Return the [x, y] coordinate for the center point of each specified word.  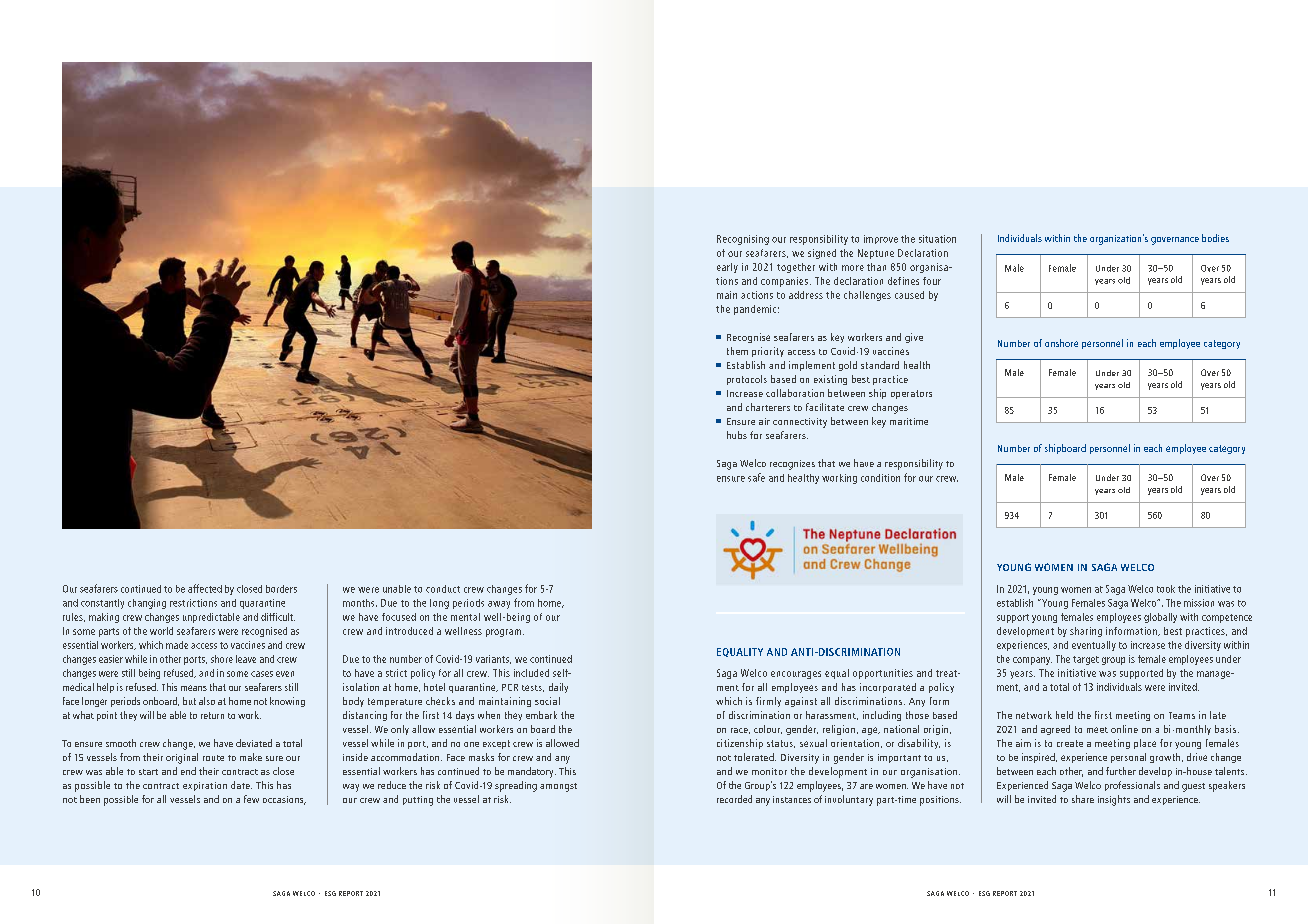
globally [1160, 618]
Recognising [743, 240]
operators [911, 394]
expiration [205, 786]
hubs [737, 435]
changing [147, 604]
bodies [1215, 238]
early [727, 268]
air [764, 421]
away [499, 605]
